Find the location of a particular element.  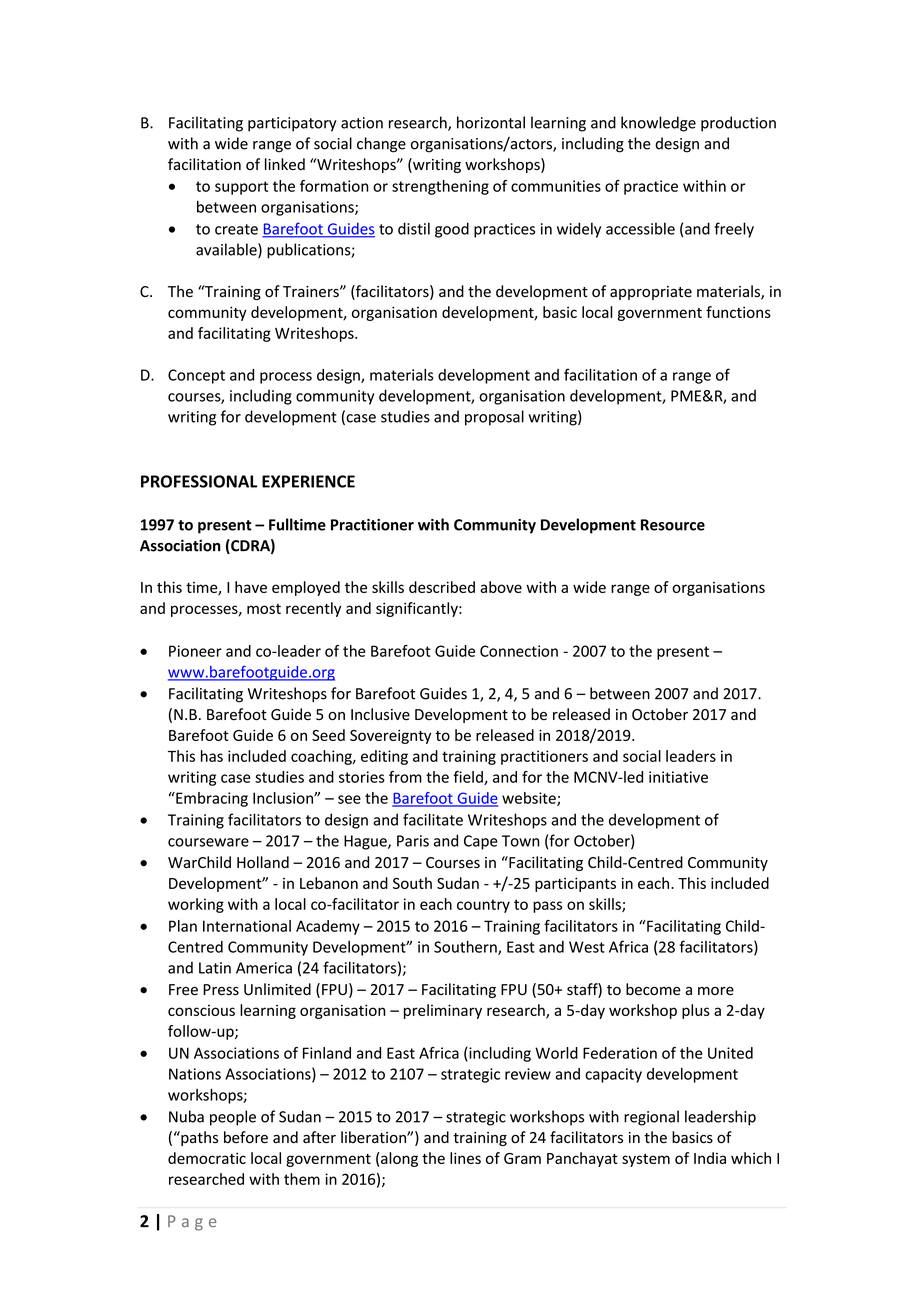

initiative is located at coordinates (678, 777).
